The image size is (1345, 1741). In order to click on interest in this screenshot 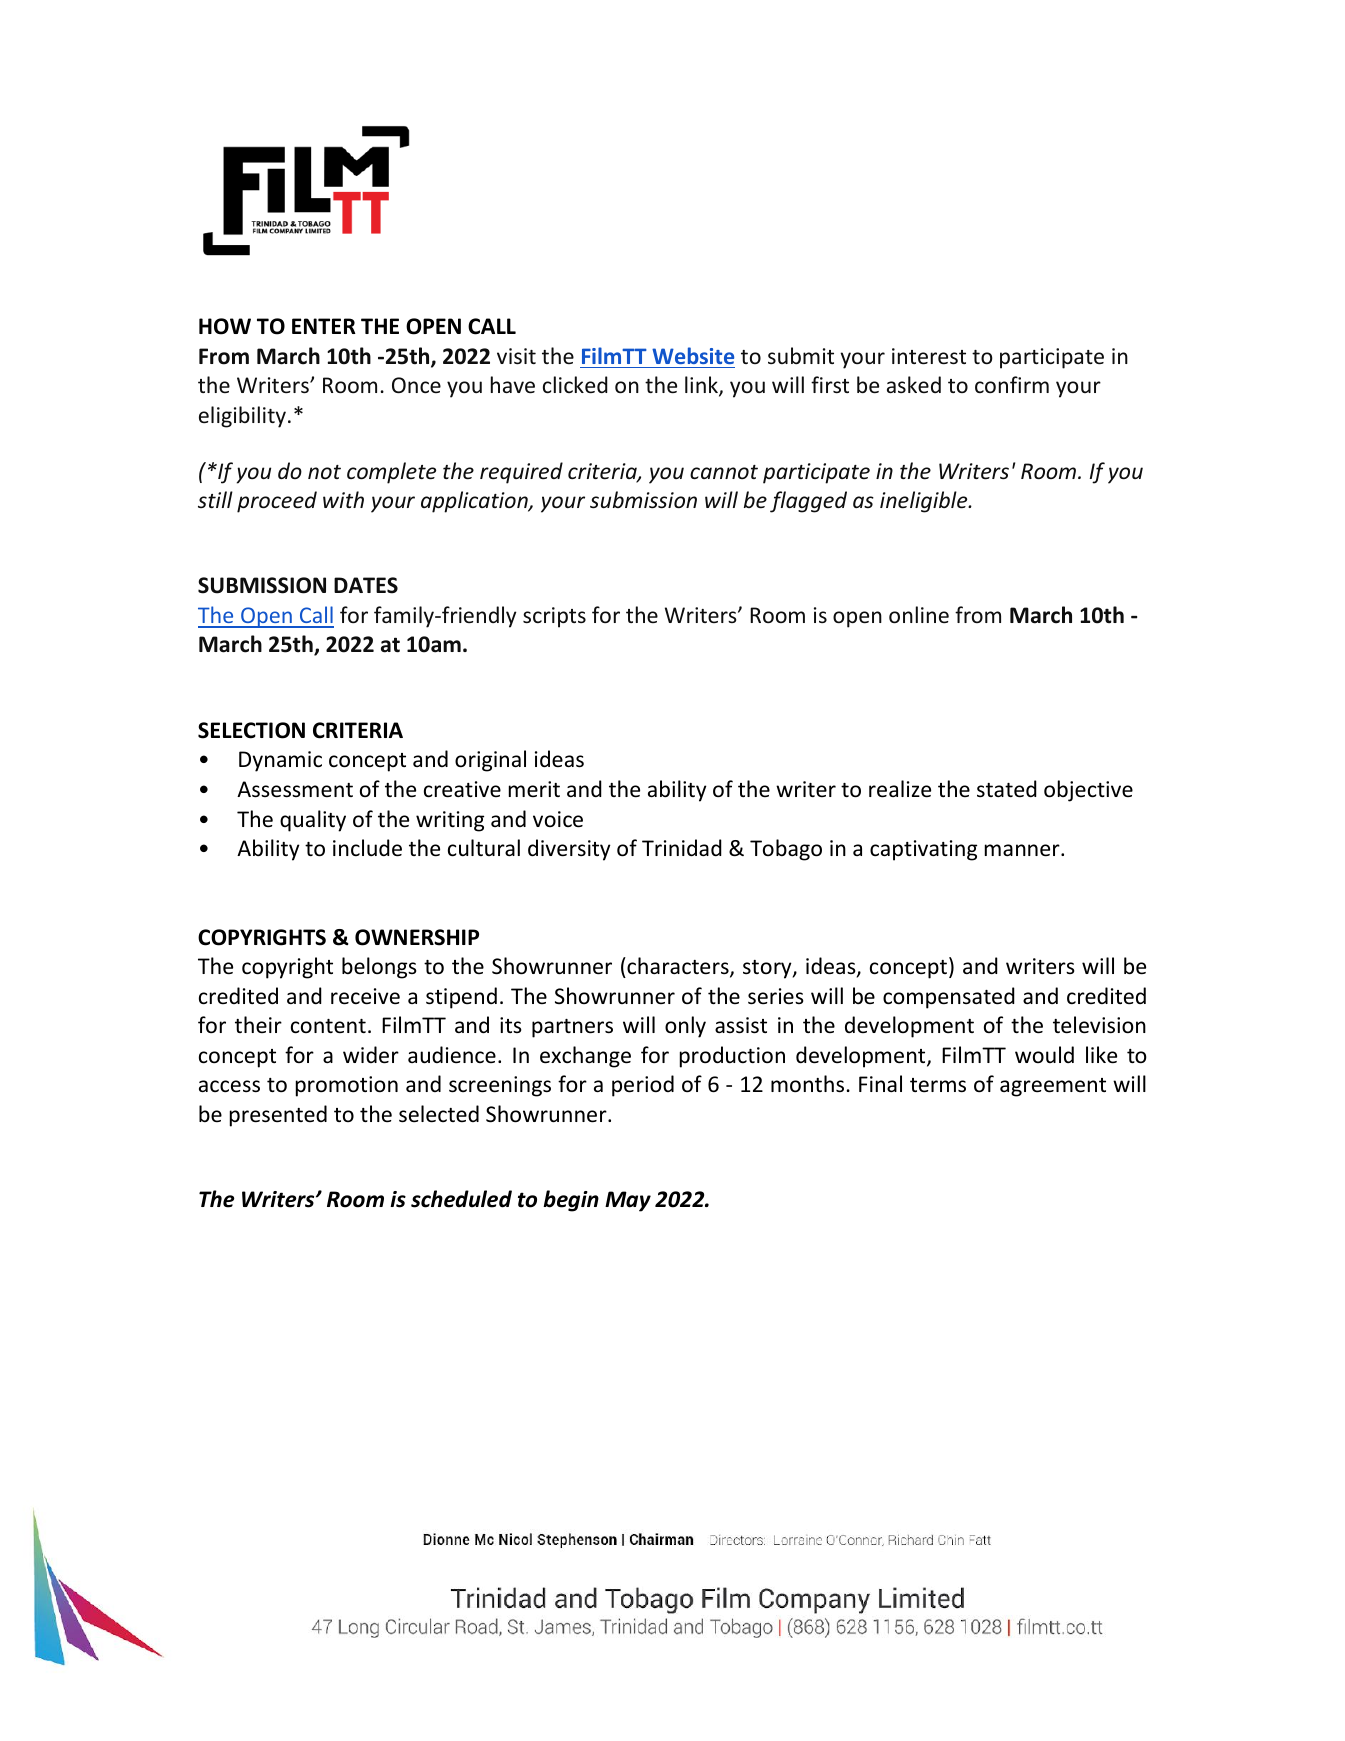, I will do `click(929, 356)`.
